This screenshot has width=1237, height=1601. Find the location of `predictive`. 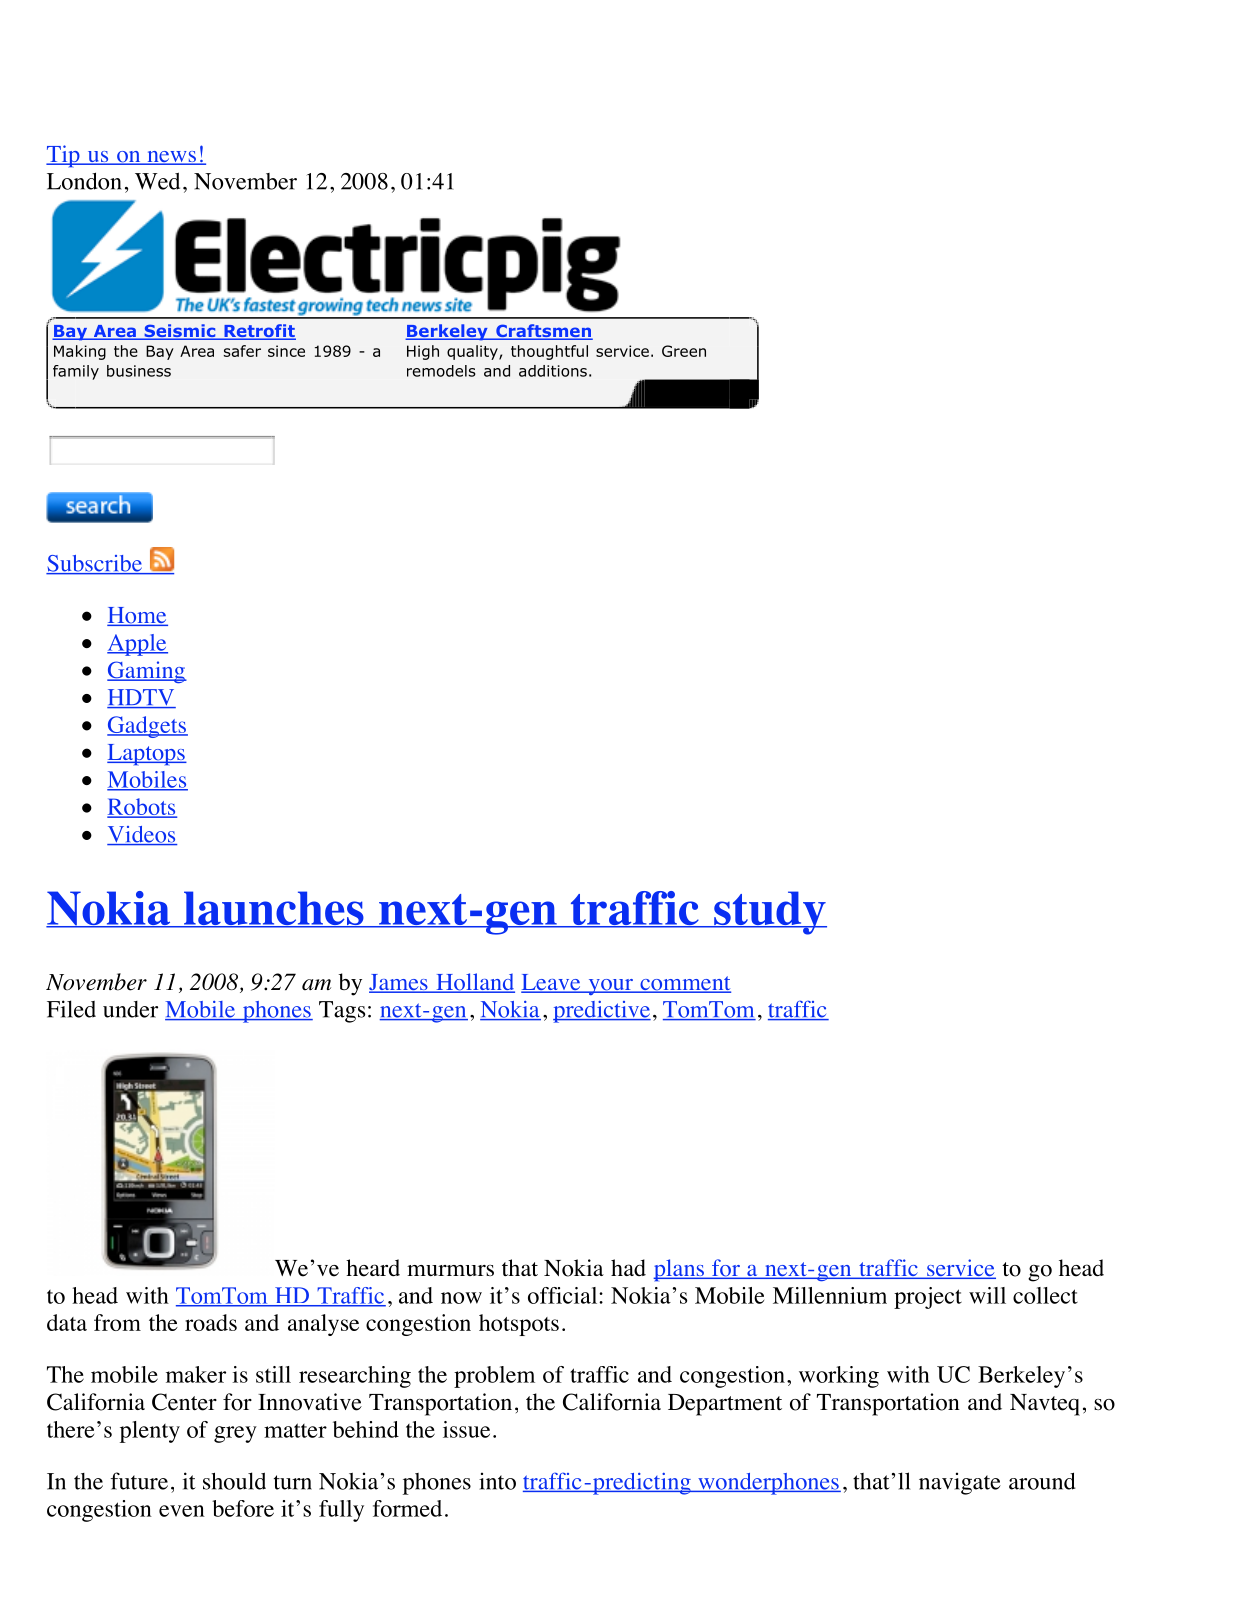

predictive is located at coordinates (602, 1012).
